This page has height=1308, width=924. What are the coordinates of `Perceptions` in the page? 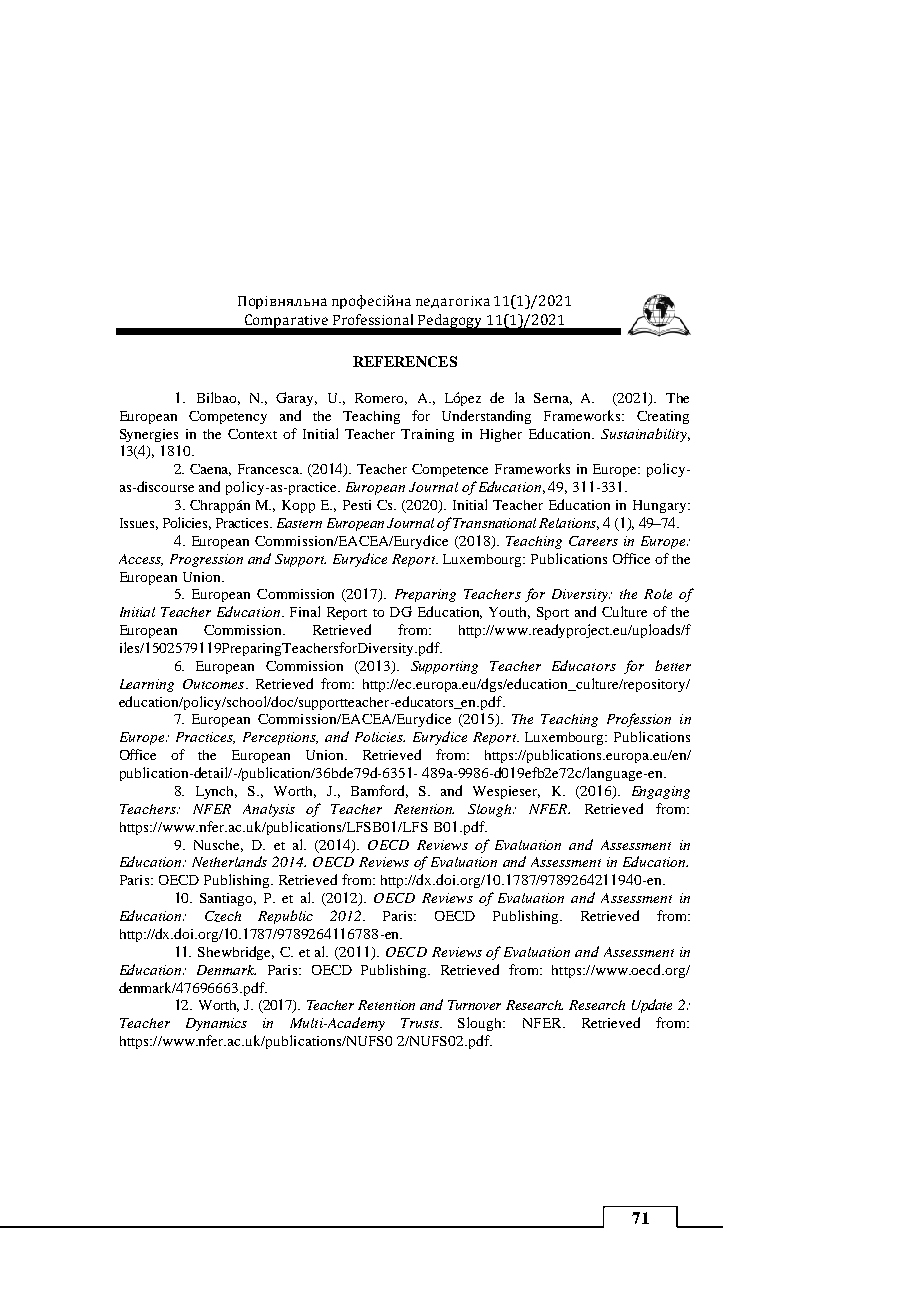 It's located at (280, 738).
